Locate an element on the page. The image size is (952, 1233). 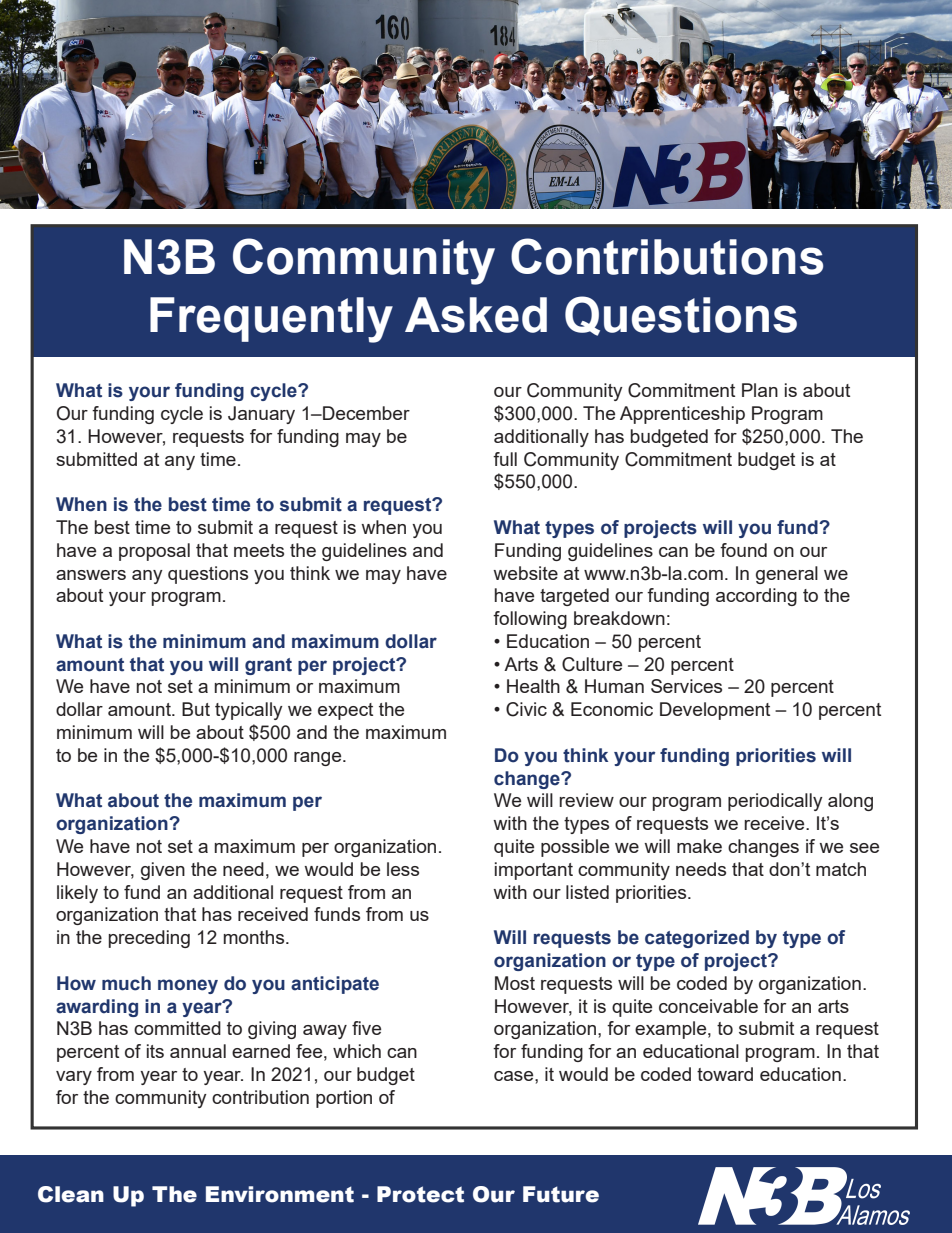
Civic is located at coordinates (526, 709).
